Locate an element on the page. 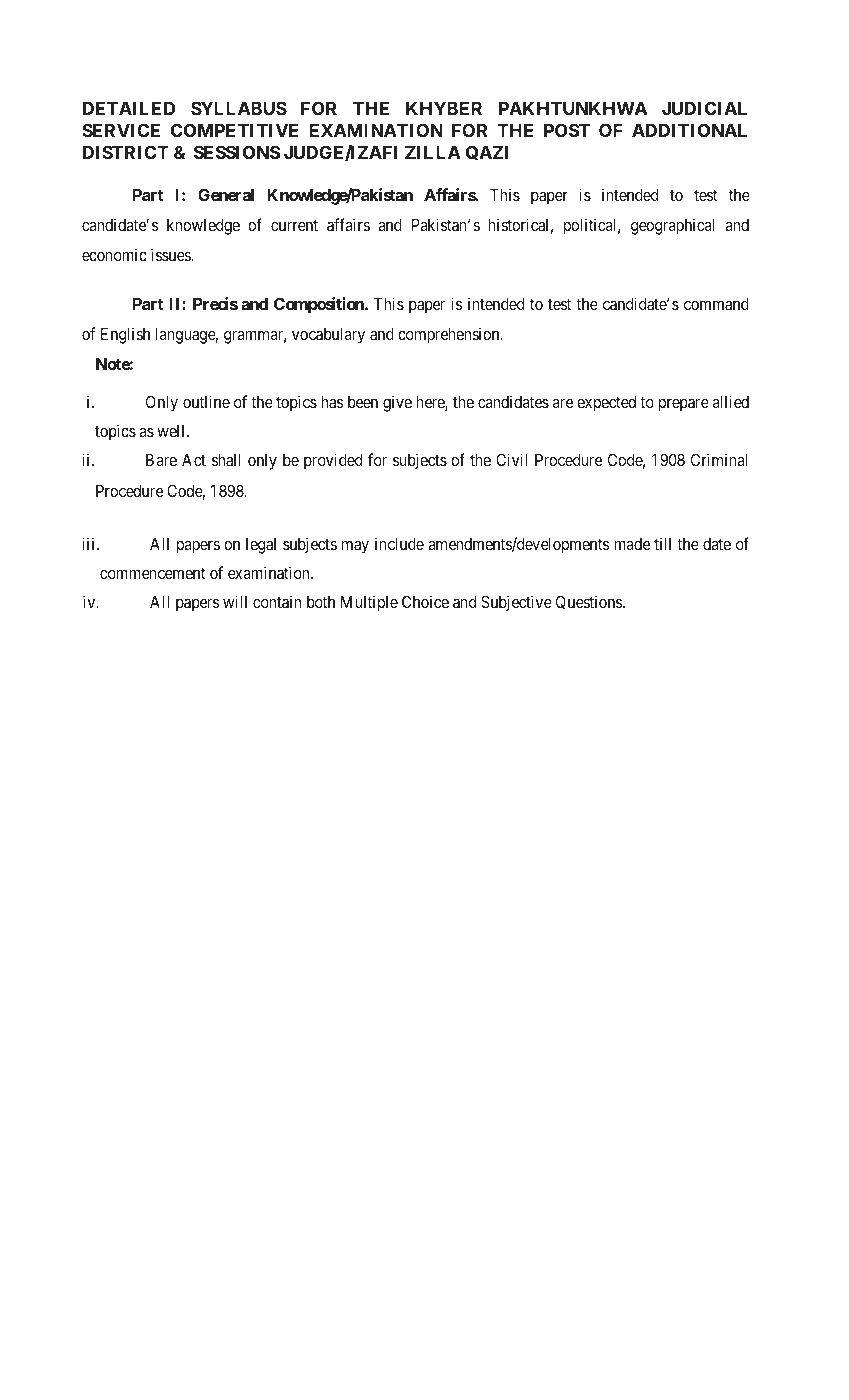  ADDITIONAL is located at coordinates (689, 130).
